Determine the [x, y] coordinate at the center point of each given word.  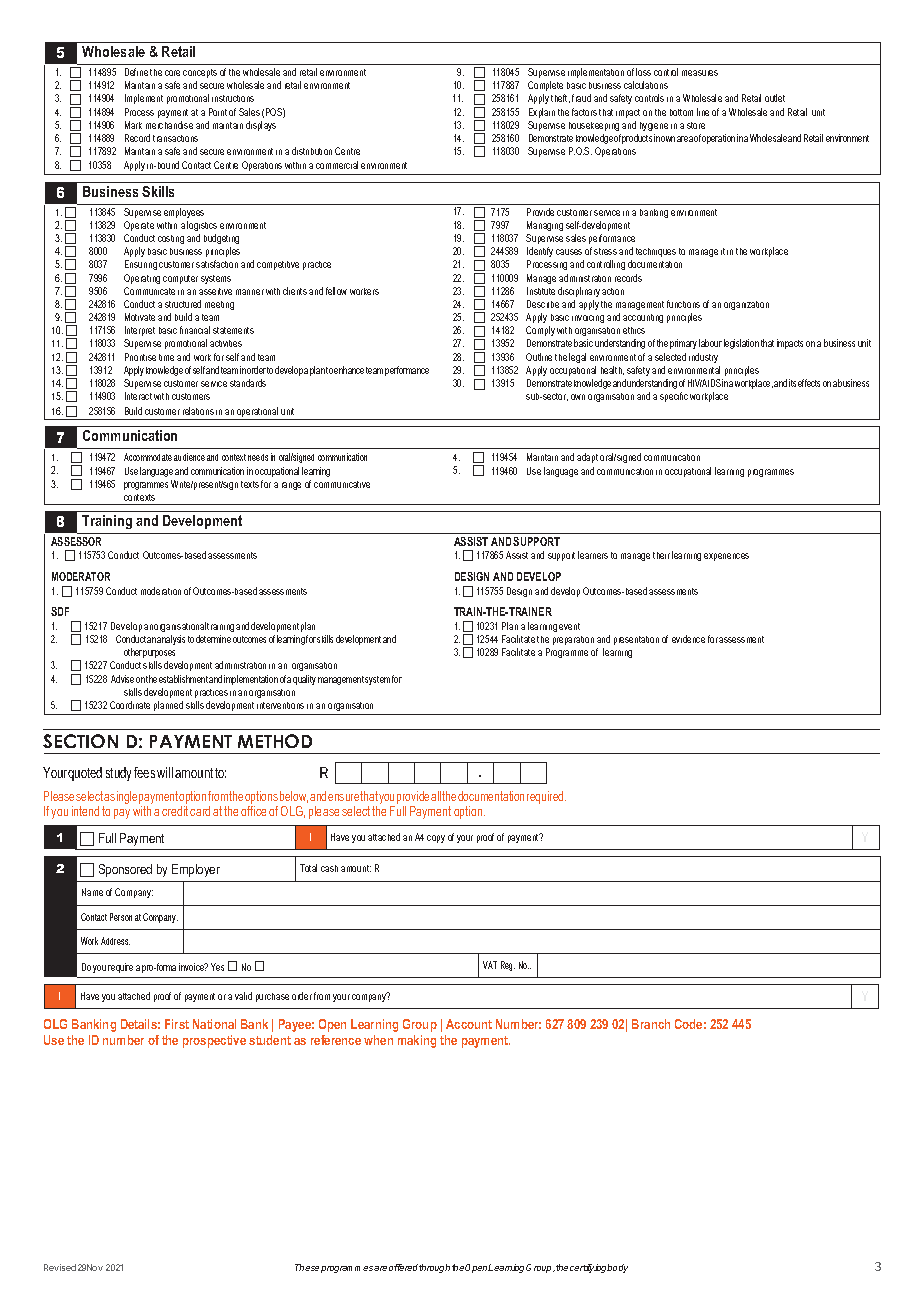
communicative [342, 484]
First [177, 1024]
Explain [542, 113]
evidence [688, 639]
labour [710, 343]
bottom [681, 112]
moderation [161, 591]
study [120, 774]
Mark [133, 125]
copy [436, 839]
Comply [540, 331]
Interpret [140, 331]
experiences [726, 557]
